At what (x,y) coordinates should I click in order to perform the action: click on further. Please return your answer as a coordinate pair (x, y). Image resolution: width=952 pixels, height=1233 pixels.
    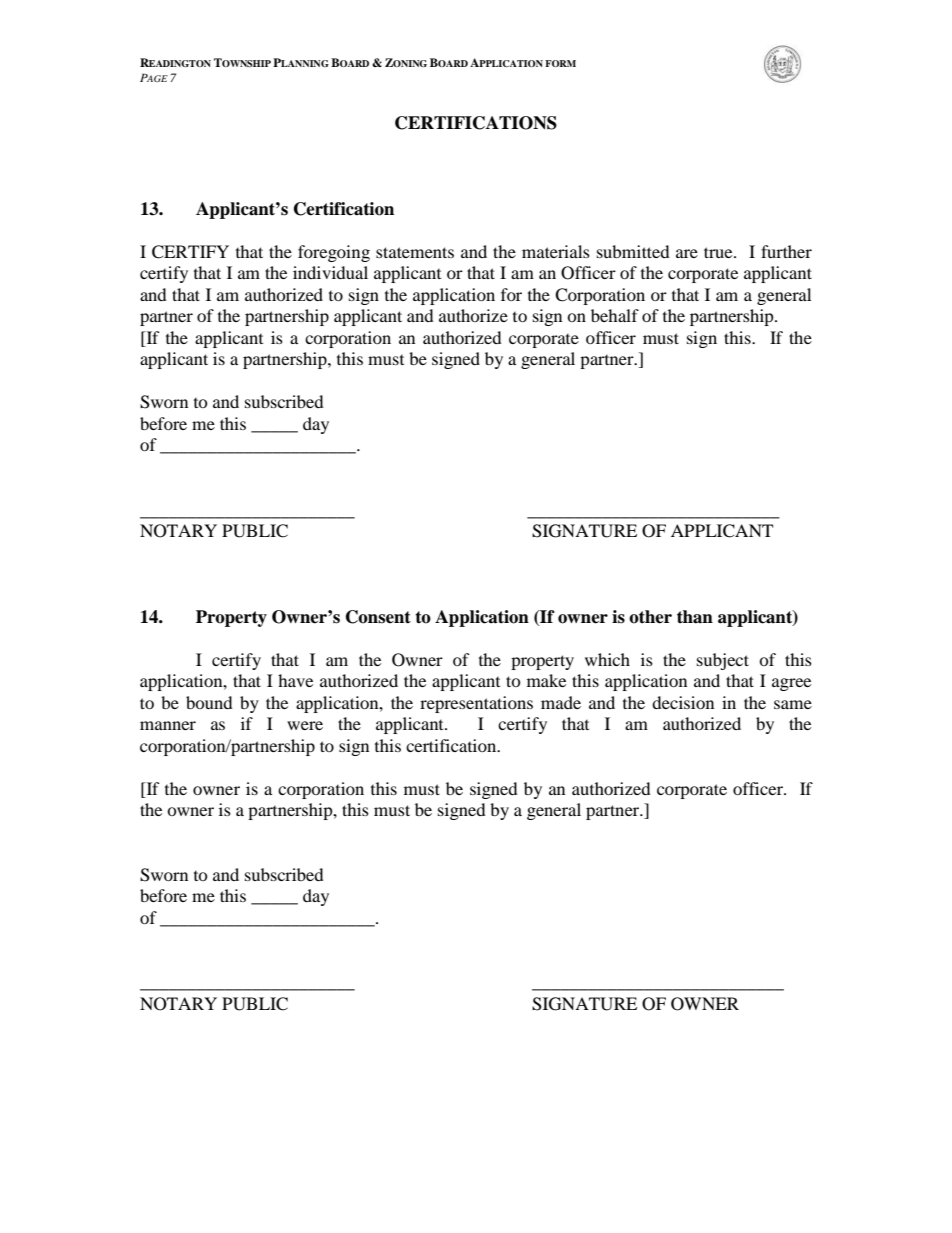
    Looking at the image, I should click on (786, 251).
